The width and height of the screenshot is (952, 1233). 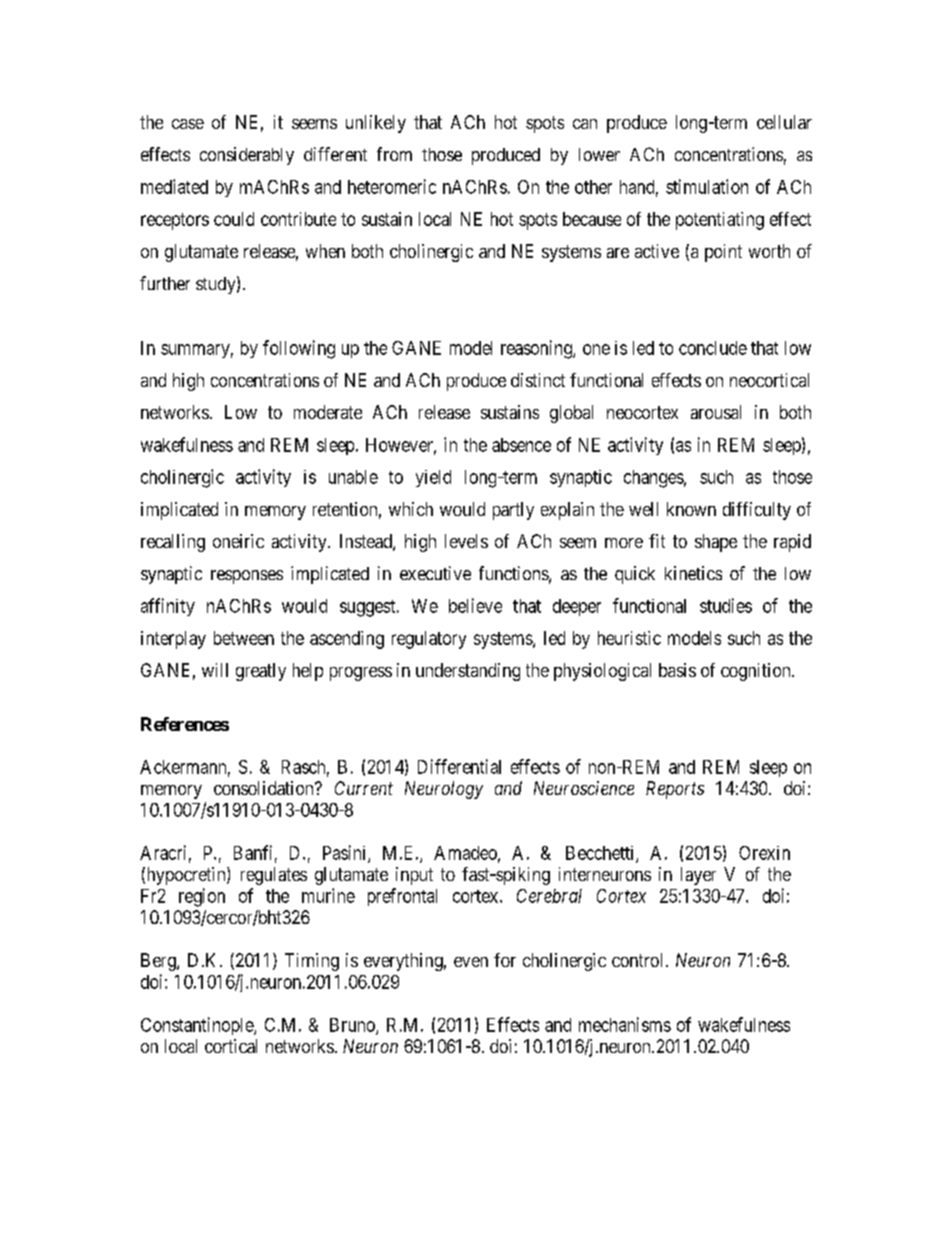 I want to click on understanding, so click(x=468, y=672).
